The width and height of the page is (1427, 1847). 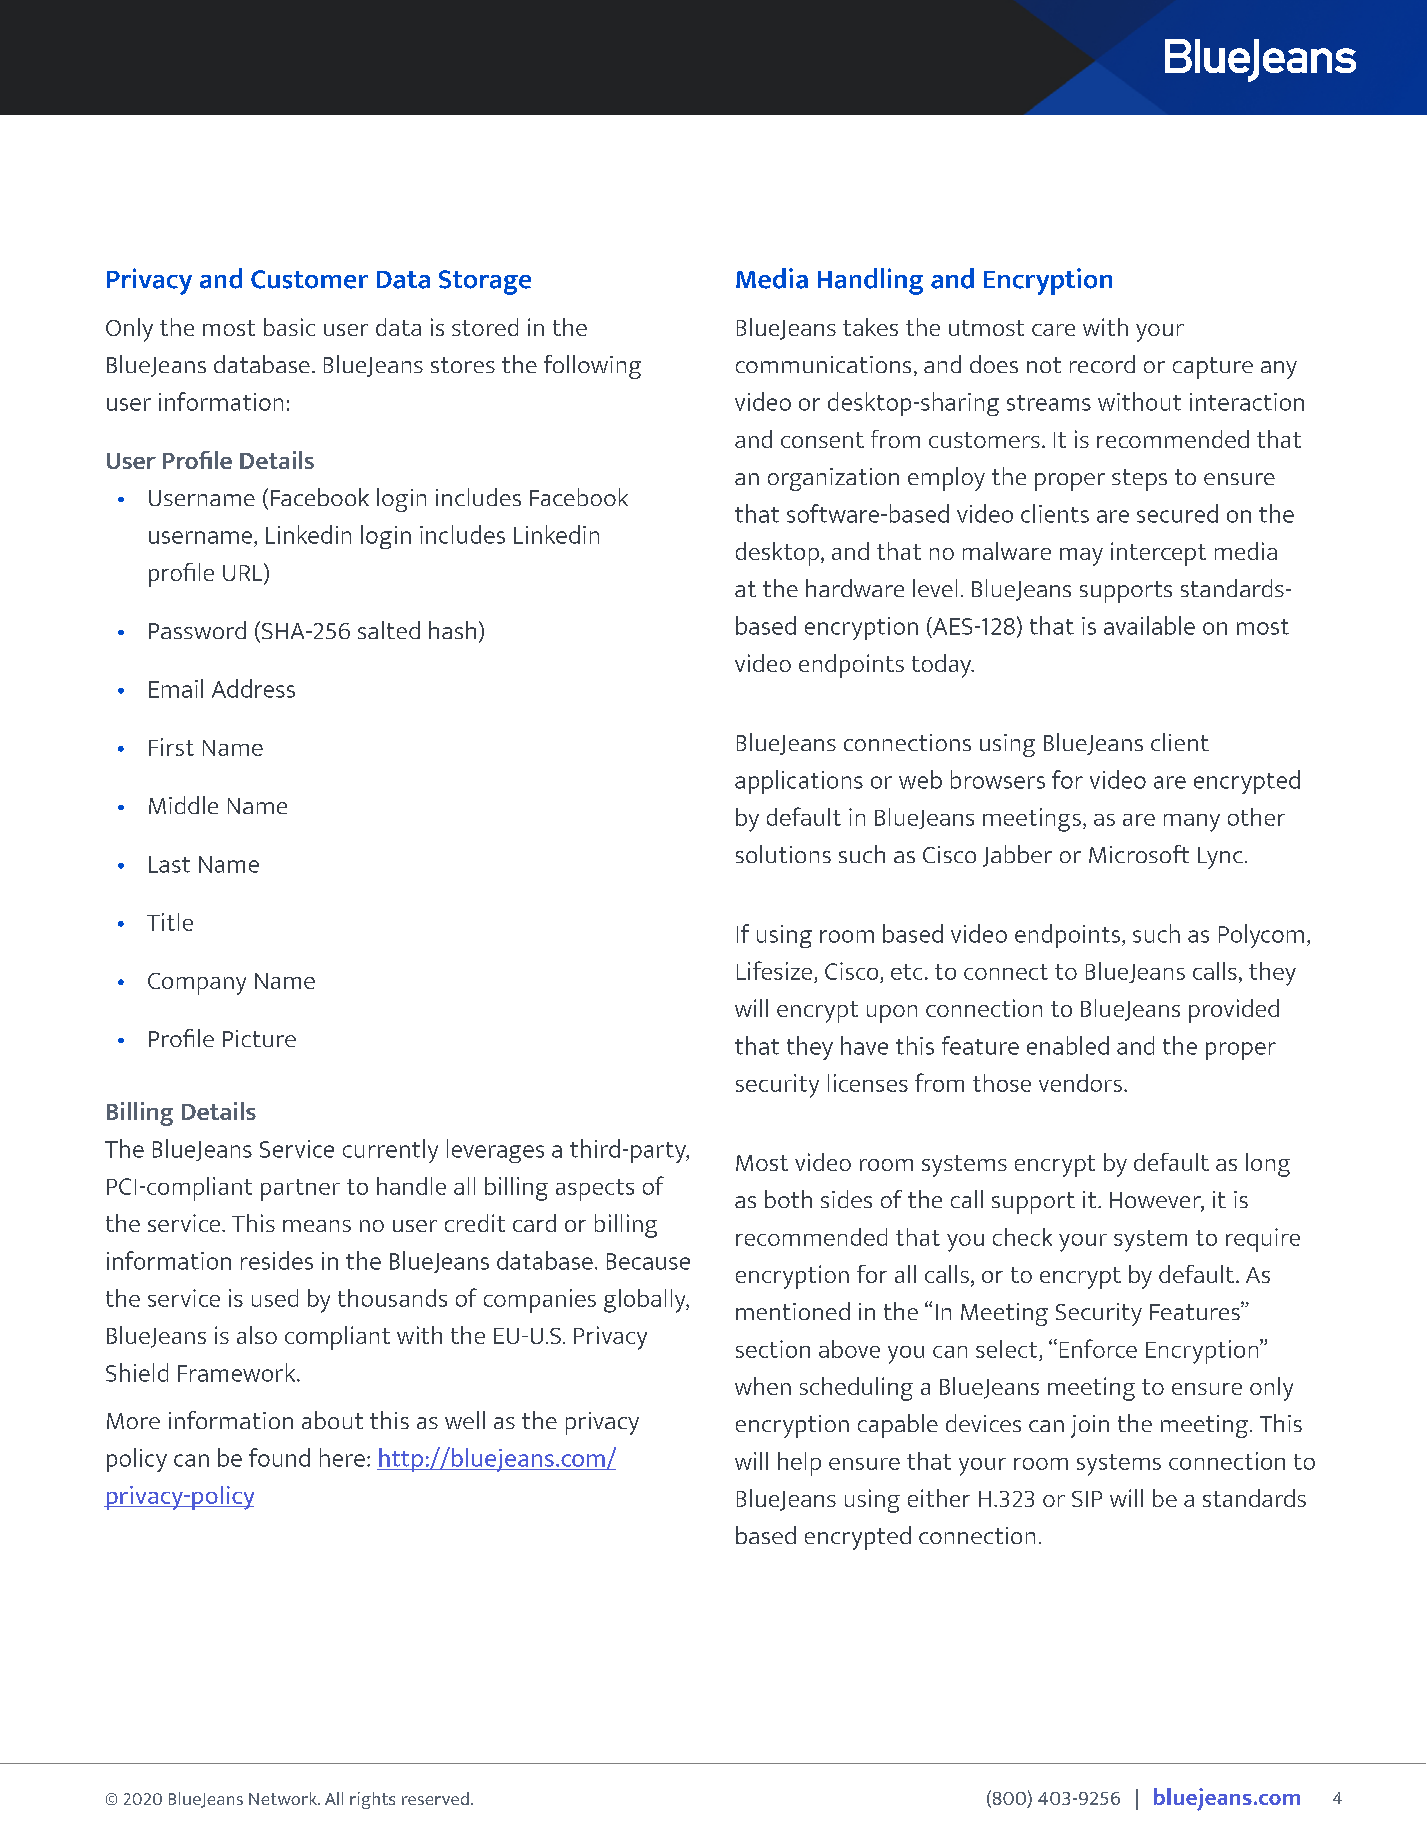 What do you see at coordinates (592, 367) in the page?
I see `following` at bounding box center [592, 367].
